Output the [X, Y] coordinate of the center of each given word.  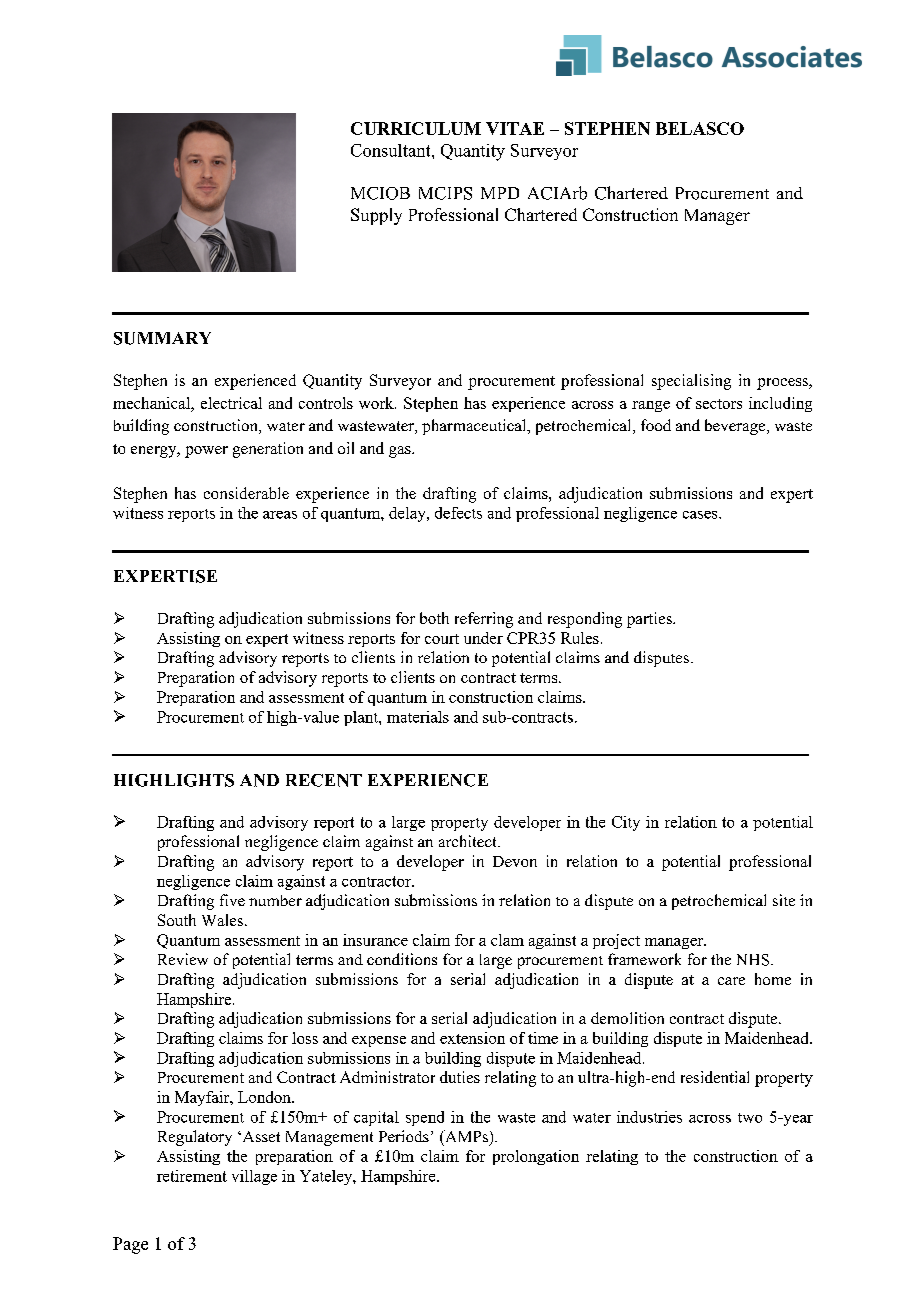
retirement [192, 1176]
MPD [500, 193]
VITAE [515, 128]
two [750, 1118]
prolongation [536, 1157]
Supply [376, 216]
